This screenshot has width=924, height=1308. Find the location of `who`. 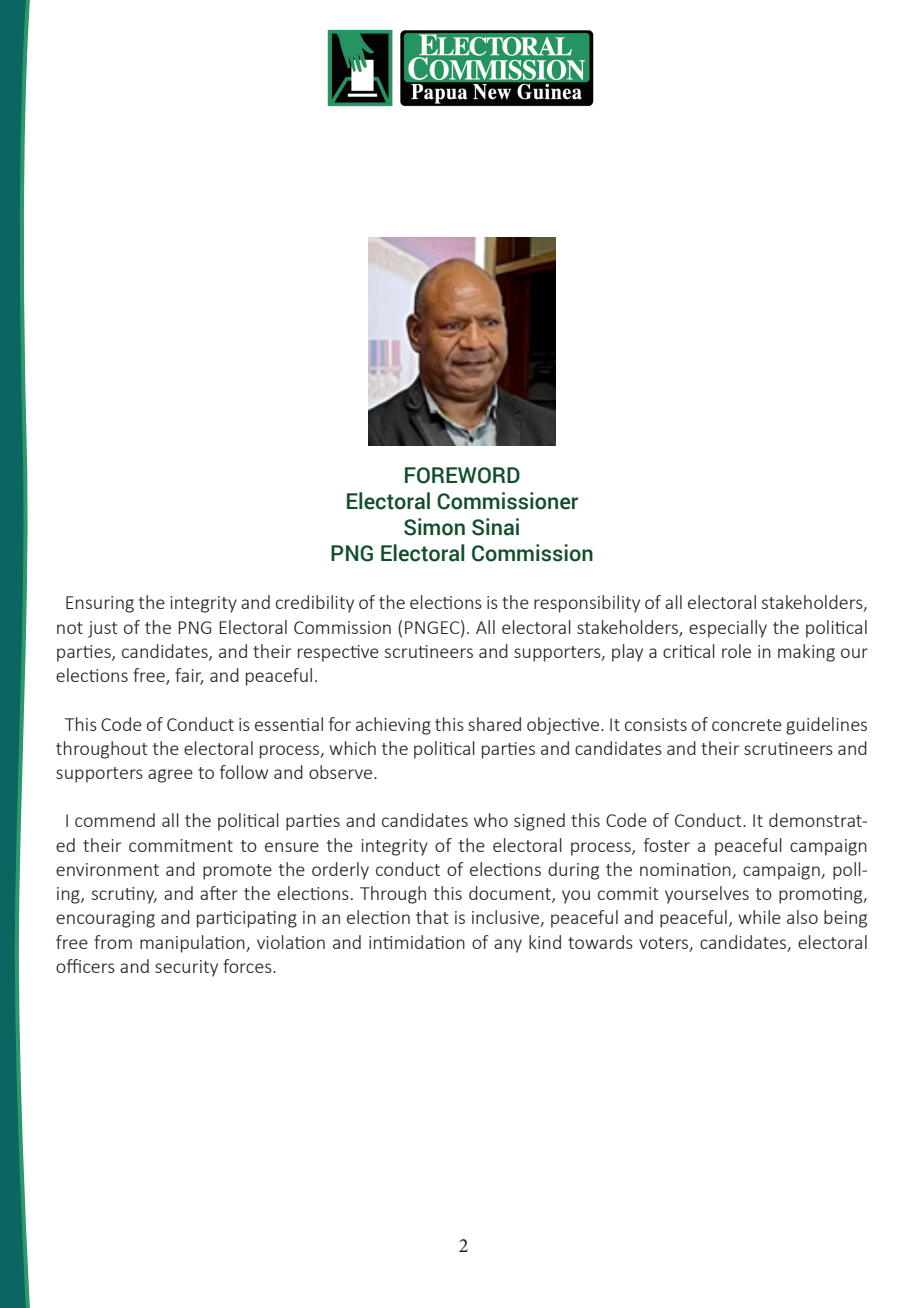

who is located at coordinates (491, 820).
